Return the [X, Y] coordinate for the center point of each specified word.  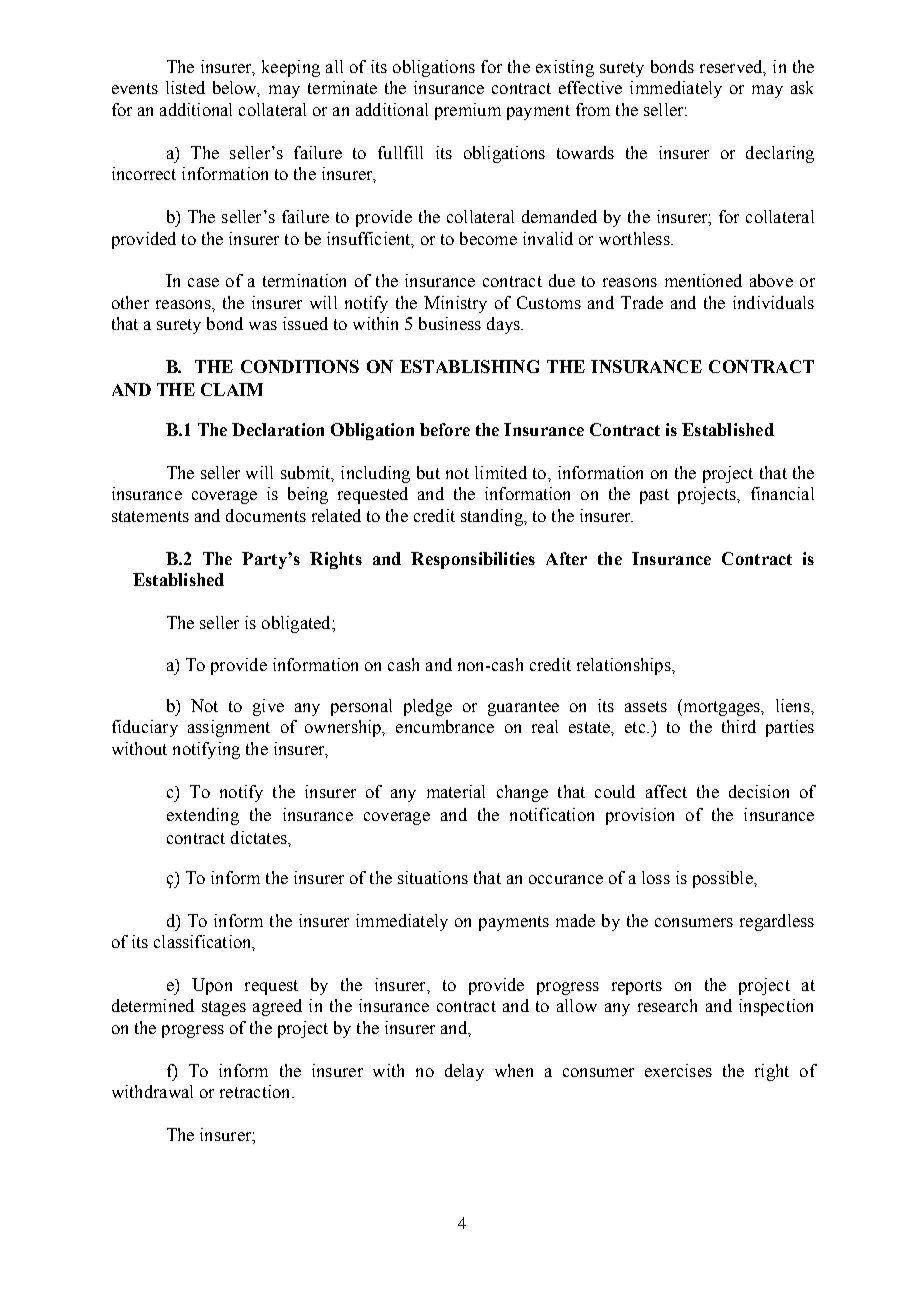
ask [802, 87]
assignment [229, 728]
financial [782, 493]
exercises [678, 1070]
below [236, 89]
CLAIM [232, 389]
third [739, 726]
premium [468, 111]
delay [464, 1072]
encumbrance [445, 726]
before [445, 429]
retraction [256, 1091]
